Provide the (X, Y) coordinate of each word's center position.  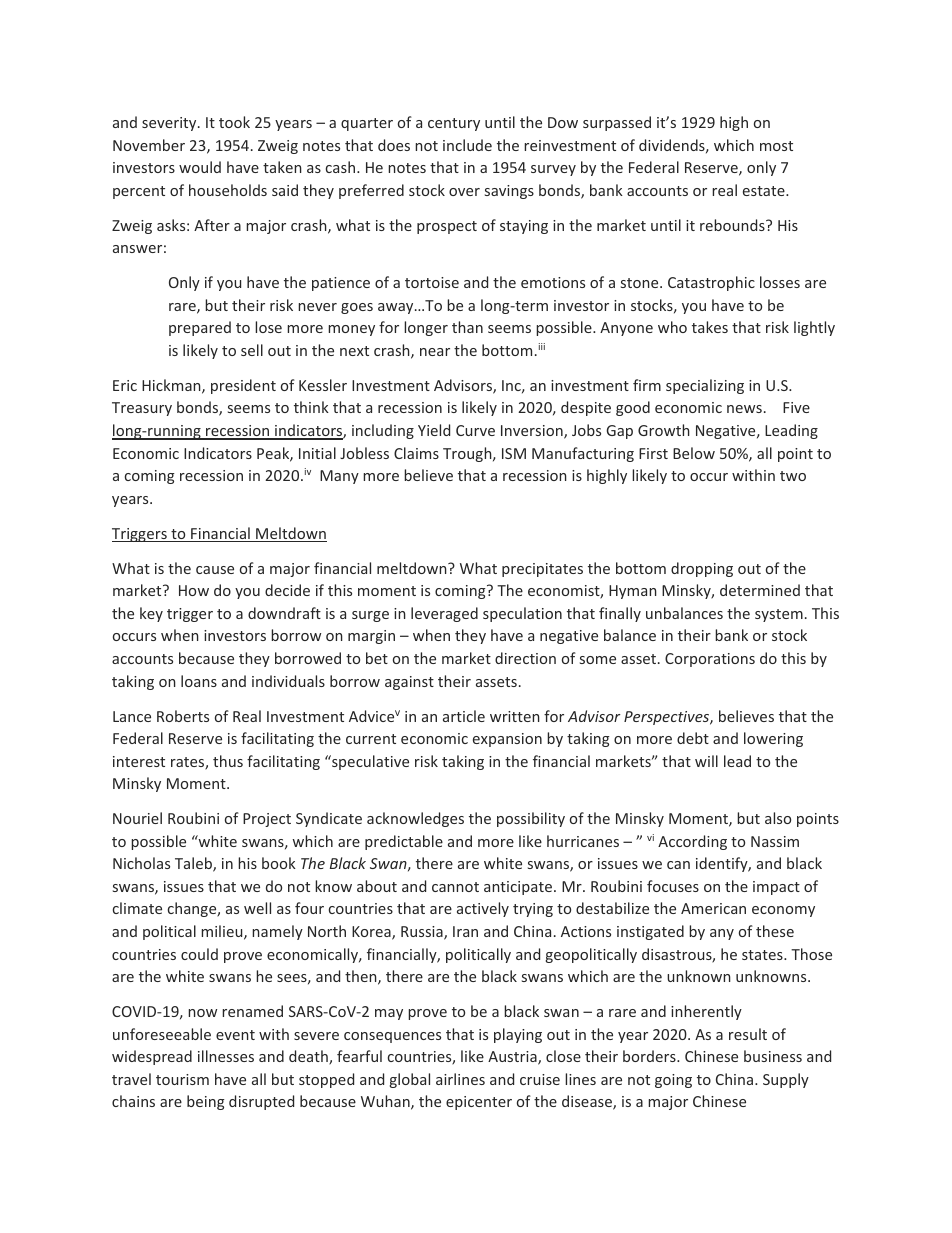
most (776, 146)
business (773, 1056)
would (200, 167)
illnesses (226, 1056)
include (467, 145)
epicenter (479, 1103)
